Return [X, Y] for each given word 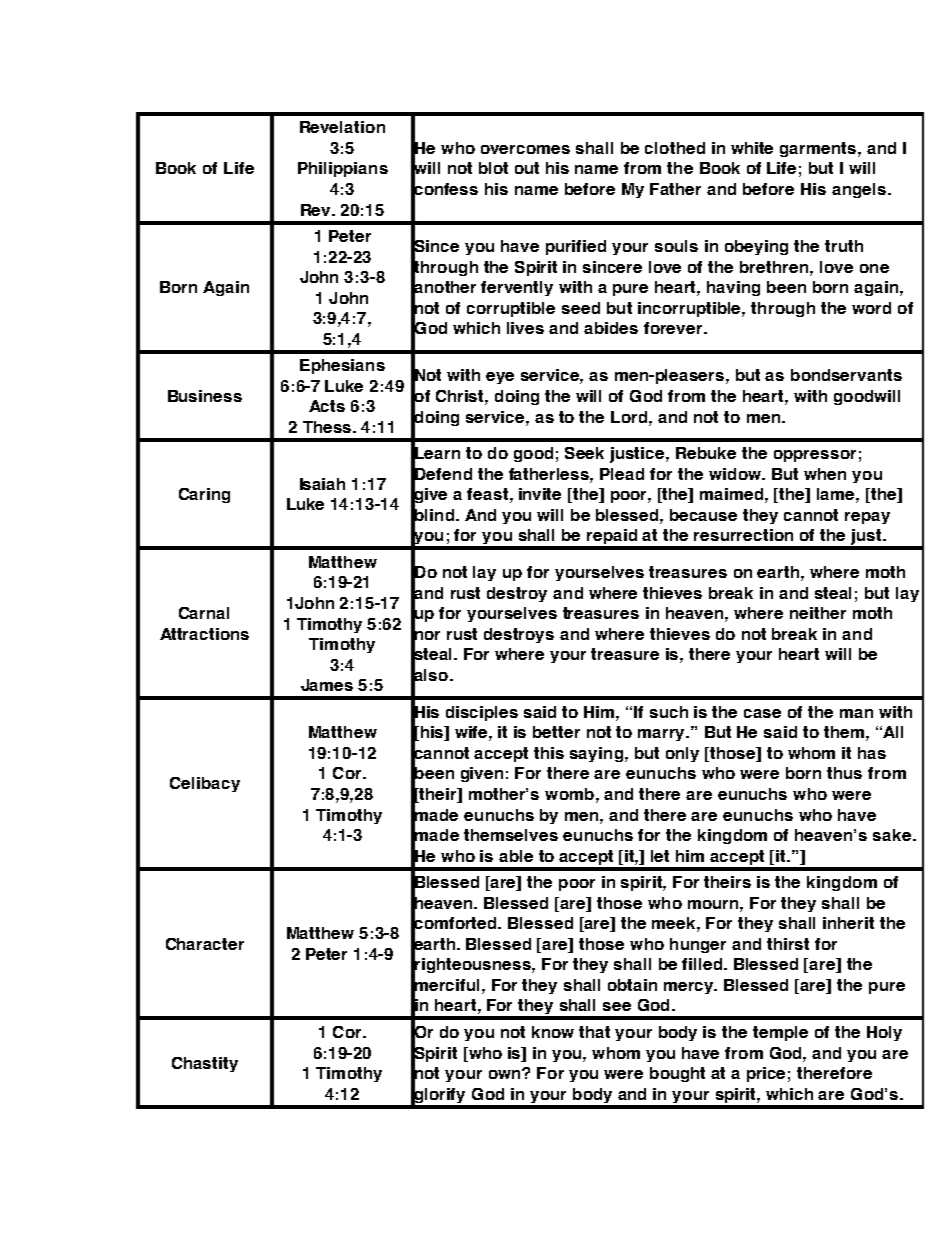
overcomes [525, 149]
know [553, 1032]
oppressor [815, 456]
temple [780, 1033]
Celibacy [205, 784]
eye [500, 378]
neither [818, 613]
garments [819, 149]
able [516, 856]
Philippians [343, 169]
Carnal [204, 613]
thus [844, 773]
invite [540, 494]
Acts [327, 406]
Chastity [205, 1064]
